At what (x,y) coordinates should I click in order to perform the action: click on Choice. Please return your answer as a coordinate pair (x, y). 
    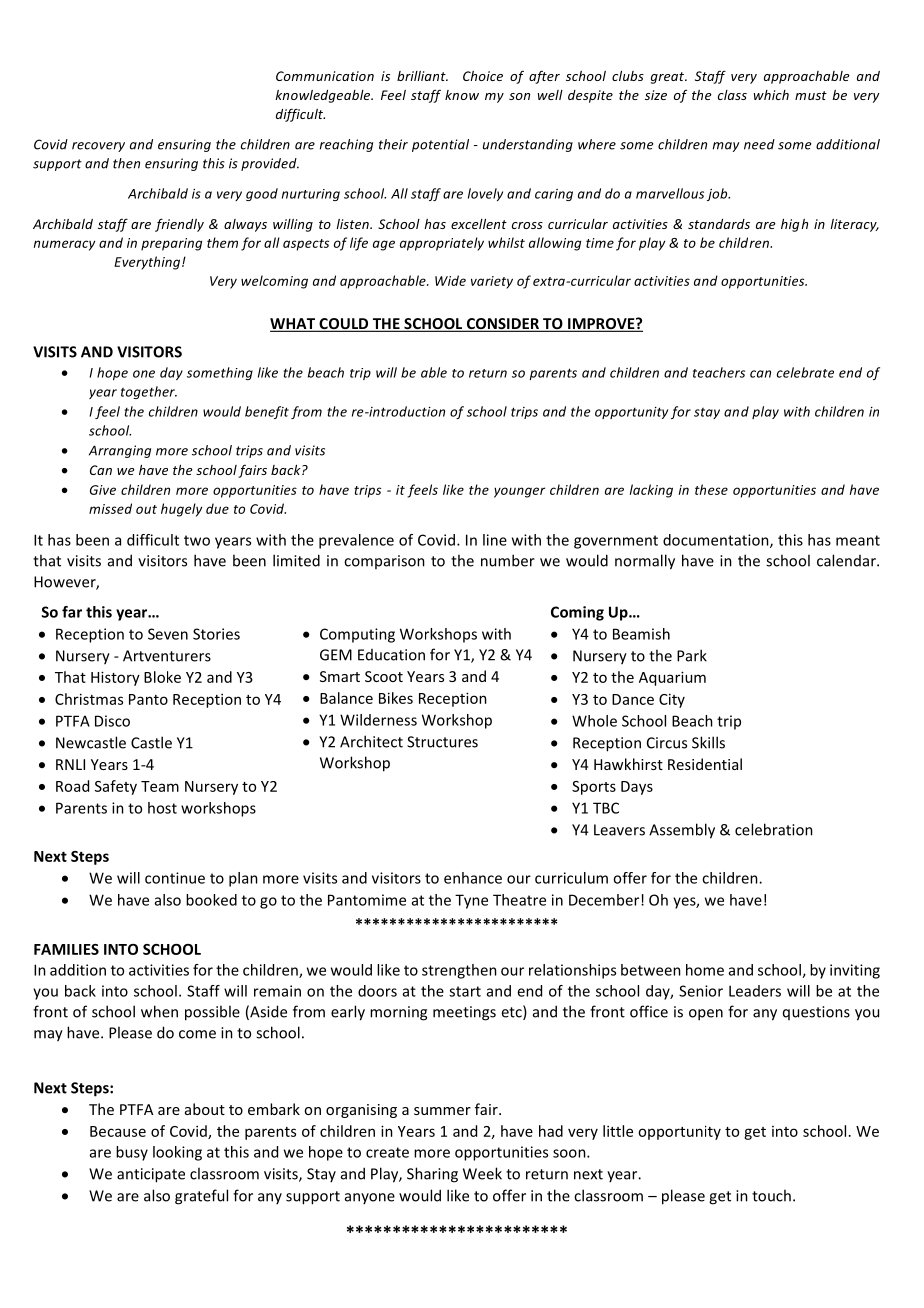
    Looking at the image, I should click on (483, 76).
